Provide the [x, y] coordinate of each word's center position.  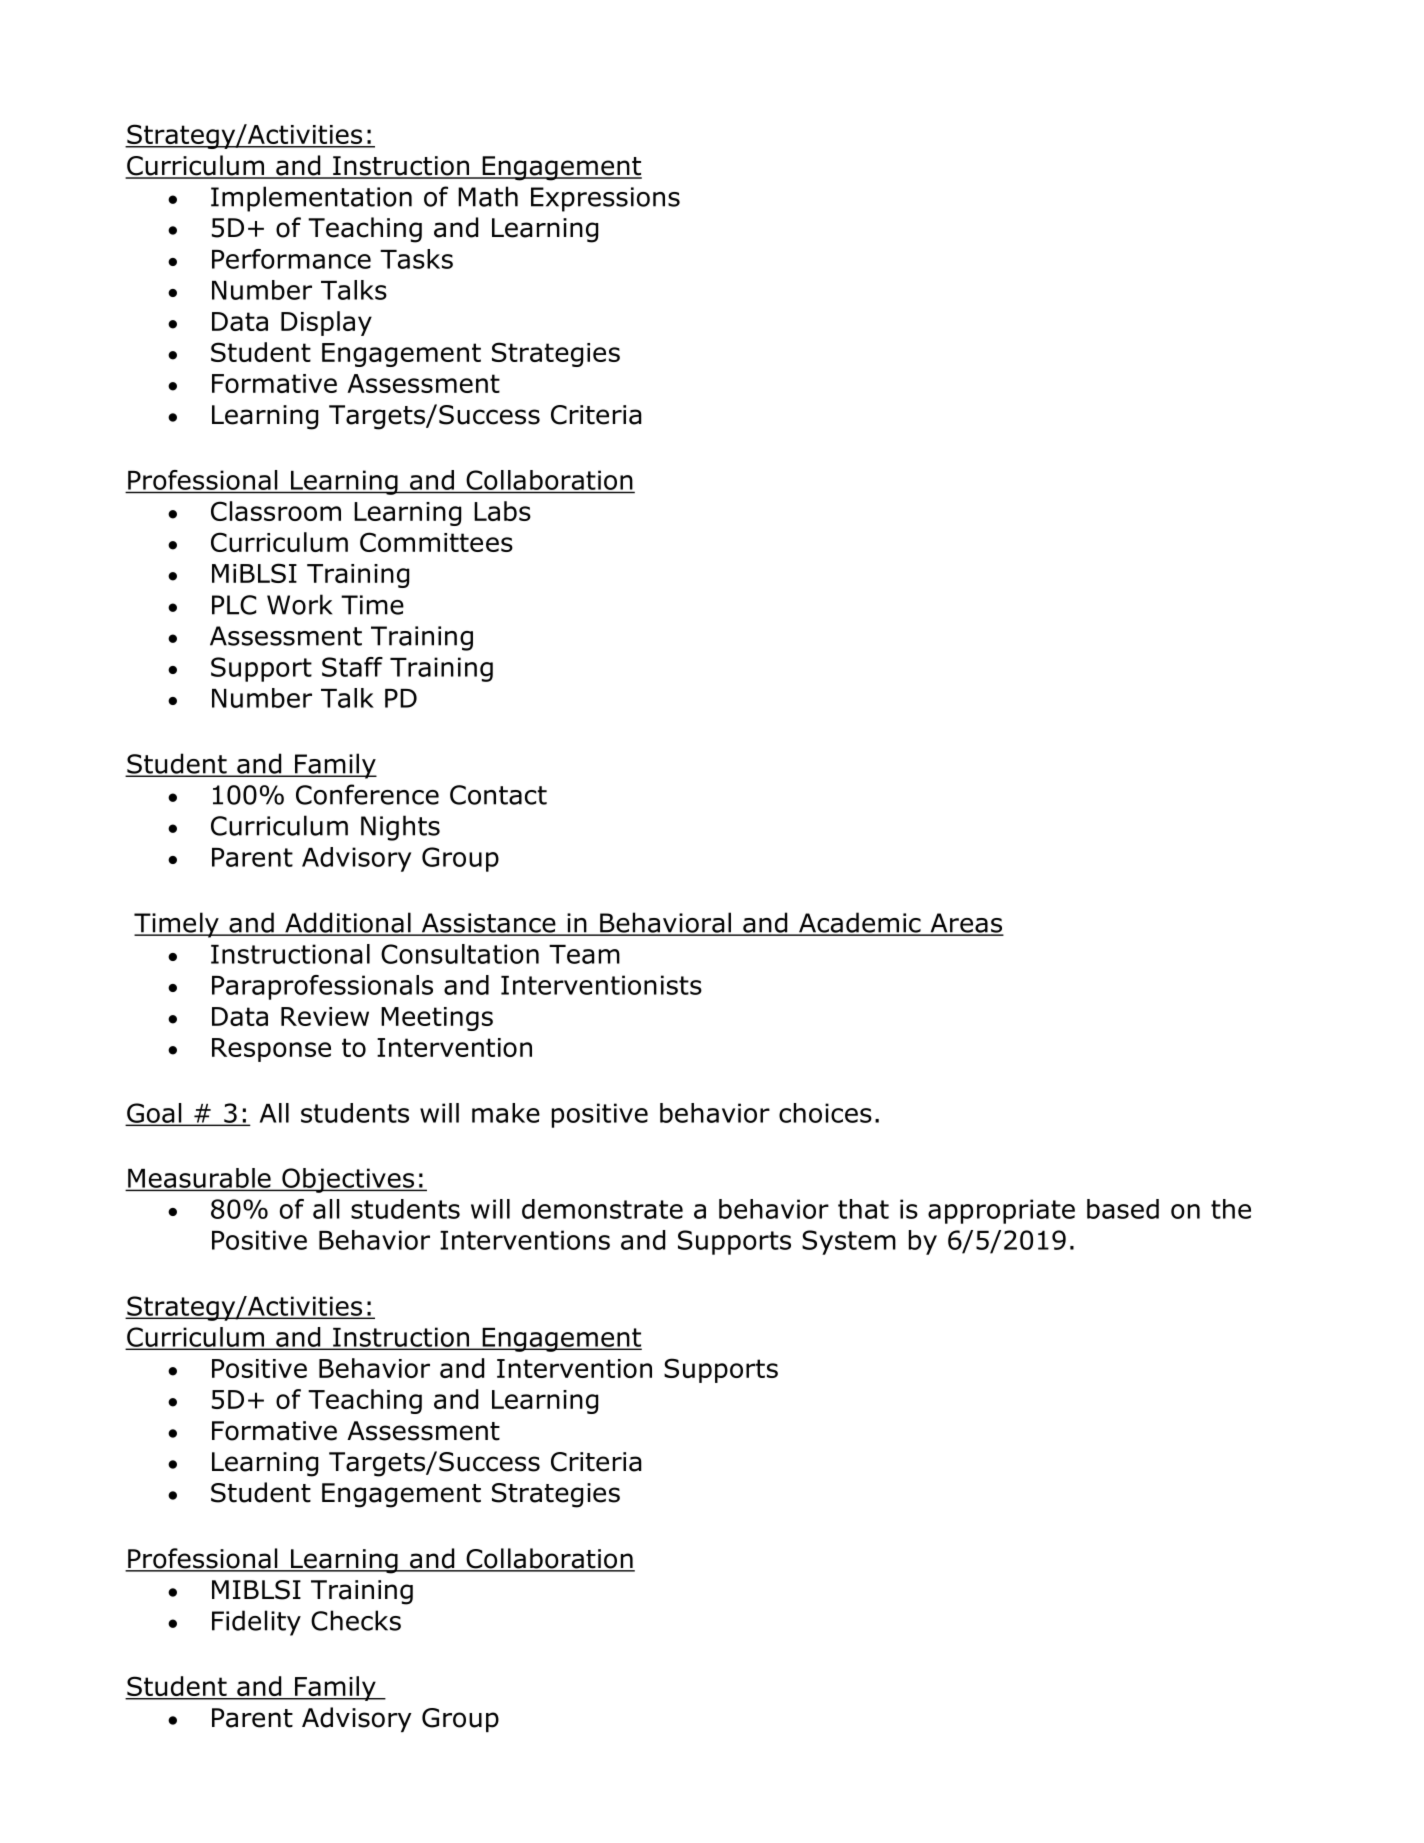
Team [584, 954]
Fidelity [256, 1623]
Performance [291, 259]
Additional [348, 923]
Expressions [605, 199]
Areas [966, 924]
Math [488, 196]
